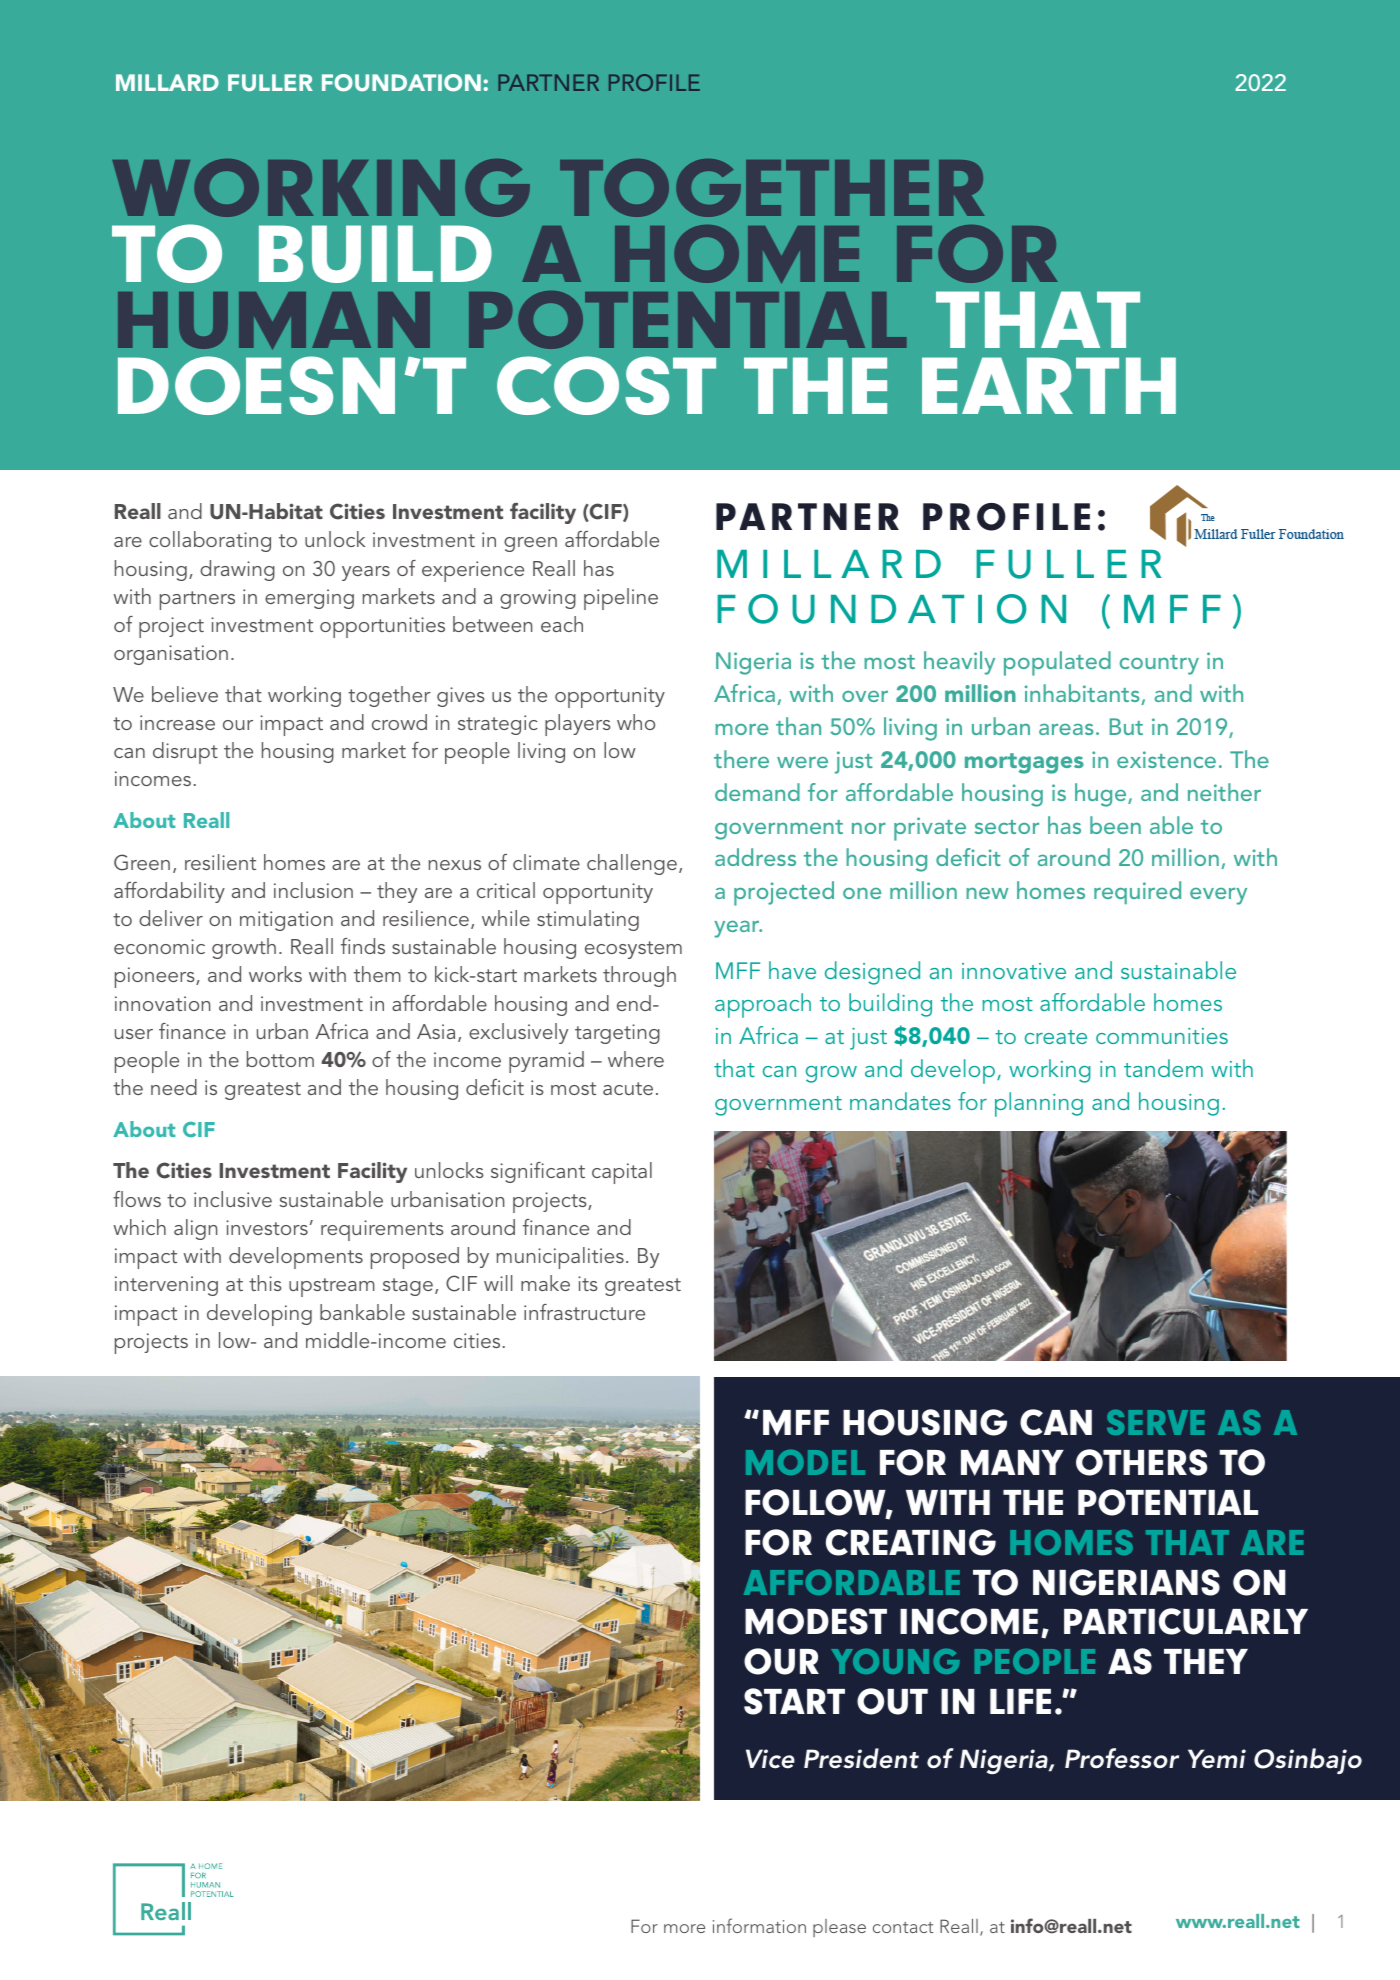 The width and height of the screenshot is (1400, 1980). I want to click on this, so click(265, 1283).
